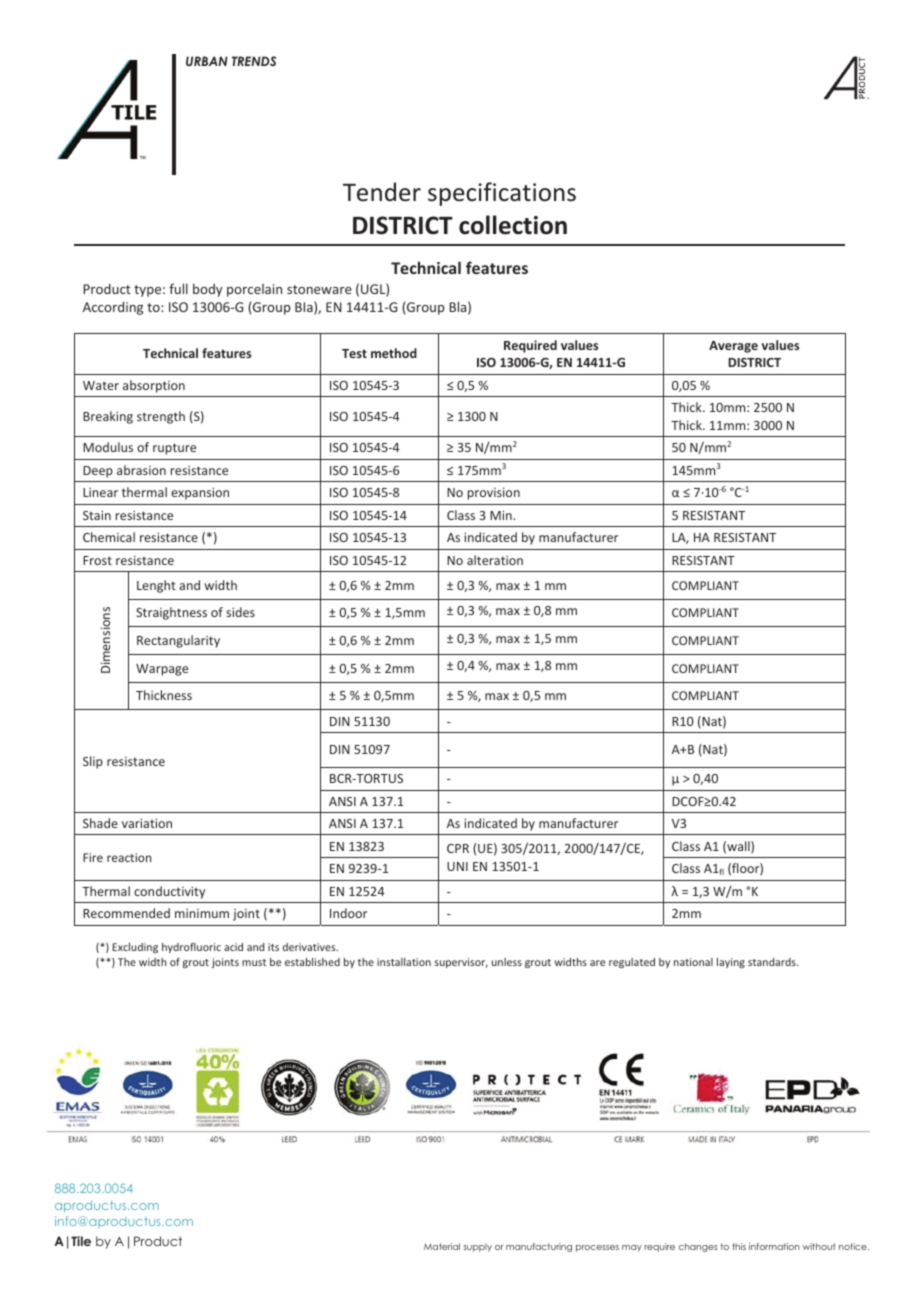  Describe the element at coordinates (733, 347) in the image. I see `Average` at that location.
